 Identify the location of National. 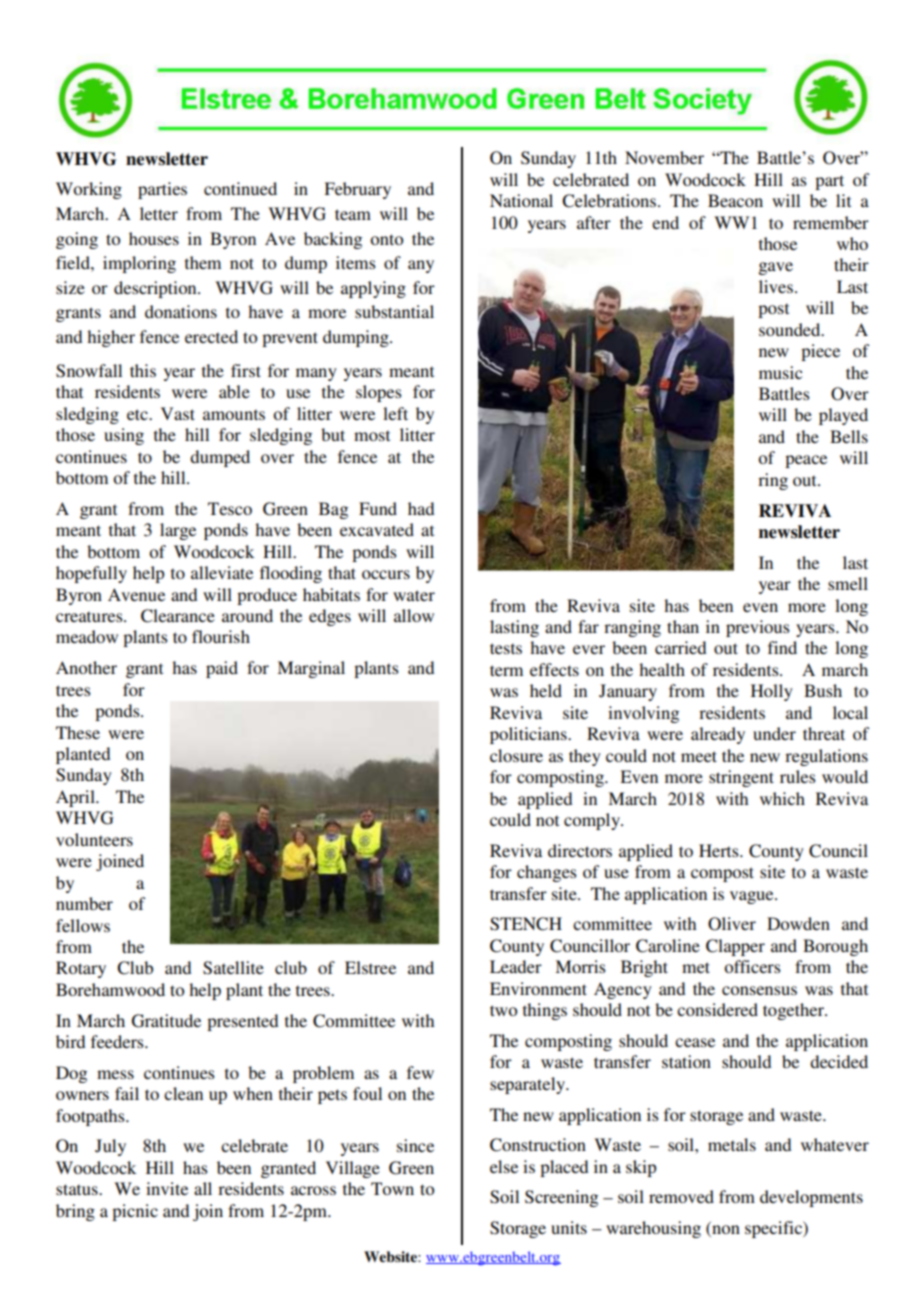
(521, 200).
